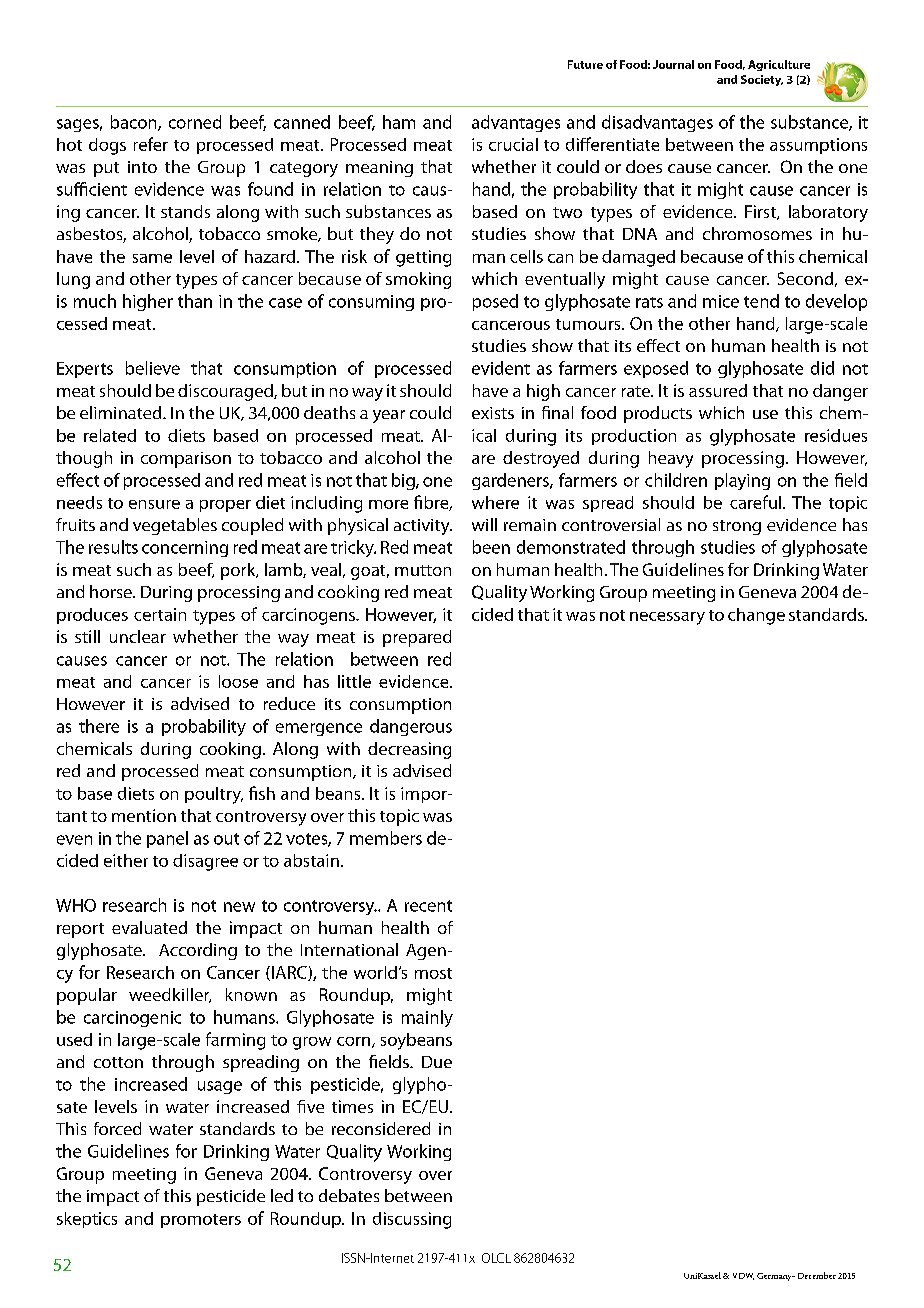 This image has width=924, height=1308. Describe the element at coordinates (399, 122) in the image. I see `ham` at that location.
